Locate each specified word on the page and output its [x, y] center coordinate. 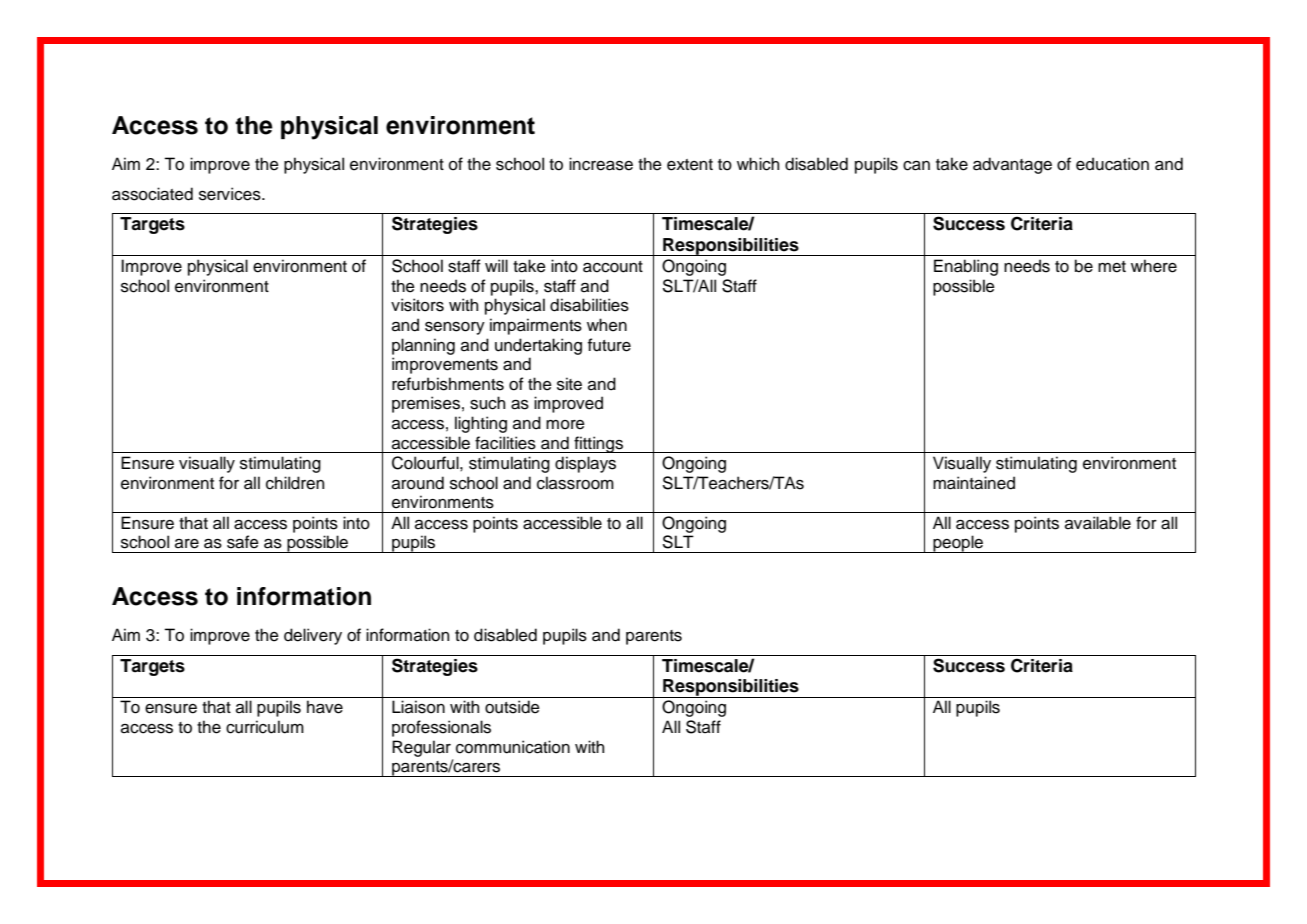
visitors [417, 305]
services [231, 194]
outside [512, 707]
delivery [313, 636]
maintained [974, 483]
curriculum [265, 727]
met [1112, 267]
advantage [1012, 165]
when [607, 325]
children [295, 483]
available [1098, 523]
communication [513, 747]
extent [690, 165]
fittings [598, 444]
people [958, 544]
